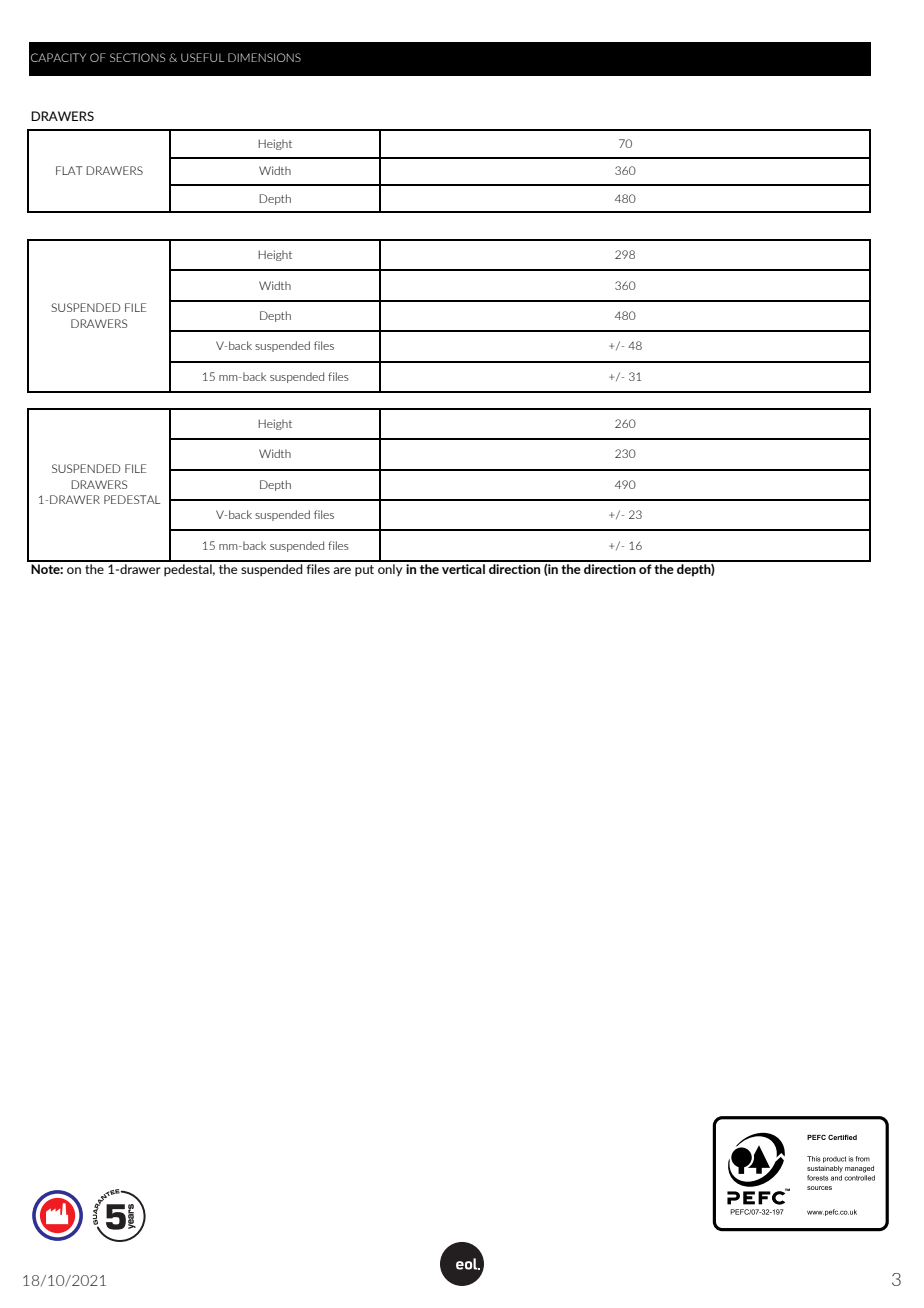 This page has width=924, height=1308. I want to click on SECTIONS, so click(138, 57).
